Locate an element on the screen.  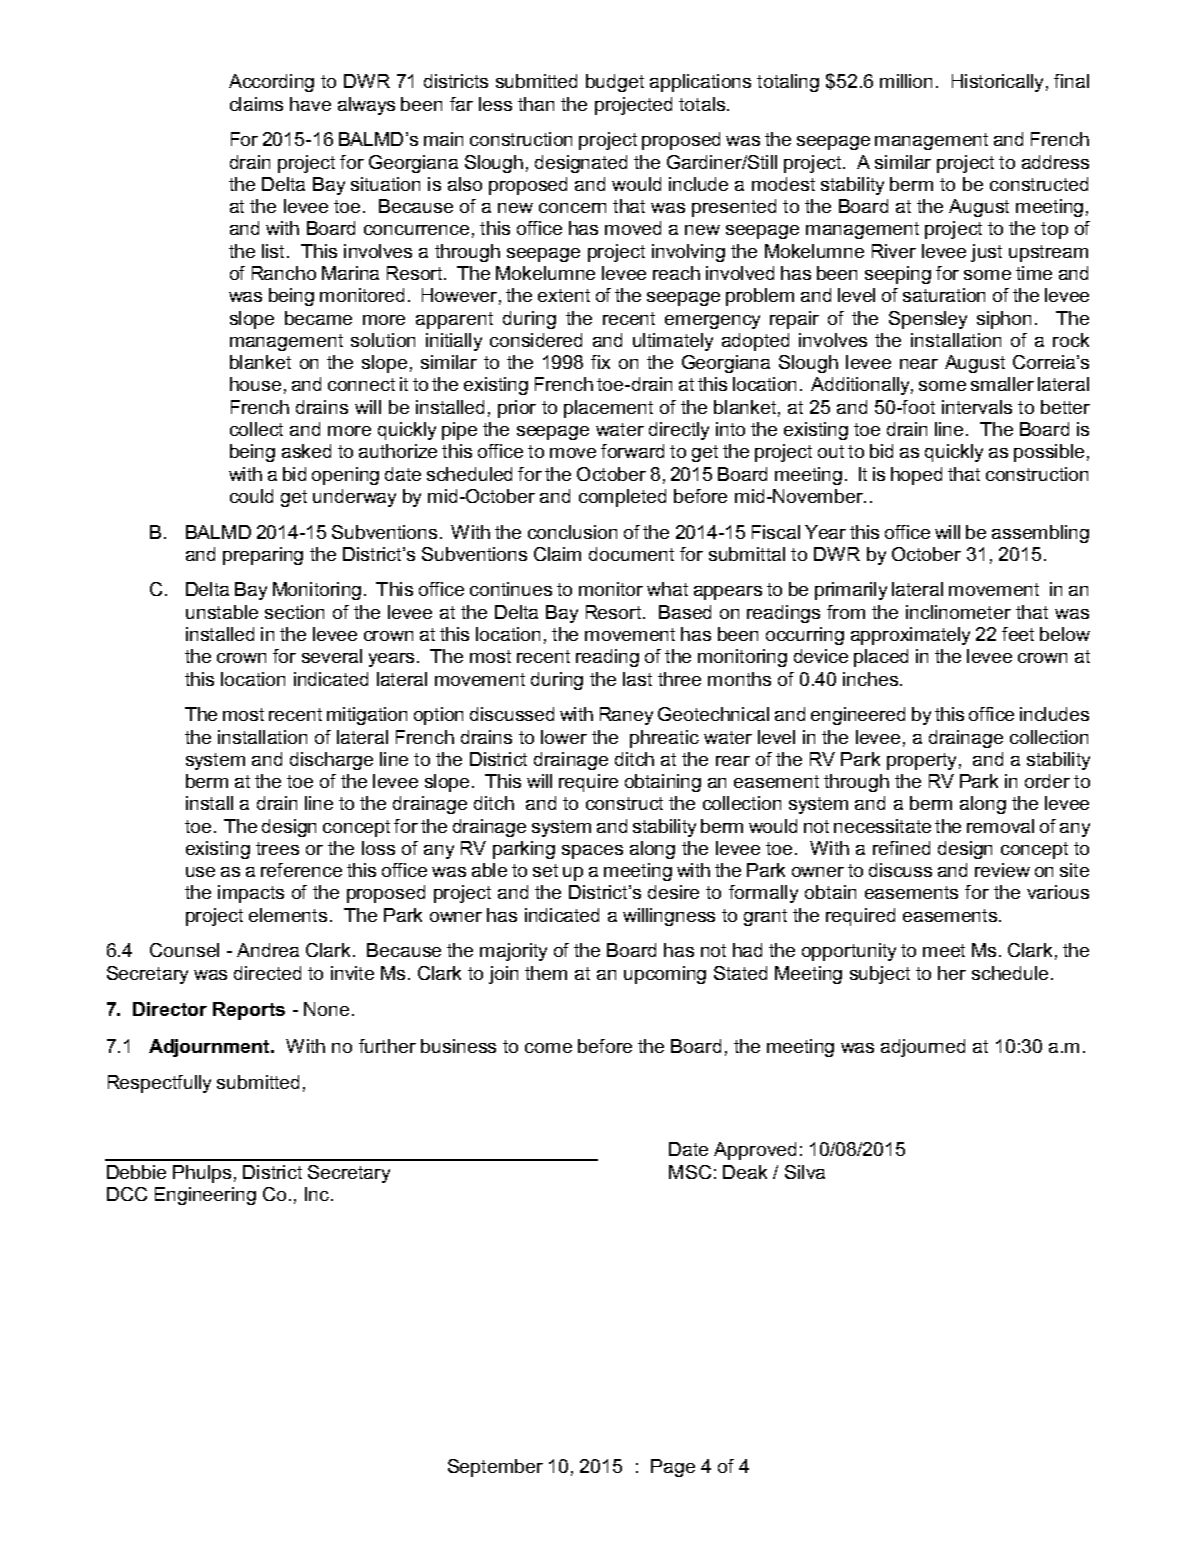
lower is located at coordinates (564, 737).
